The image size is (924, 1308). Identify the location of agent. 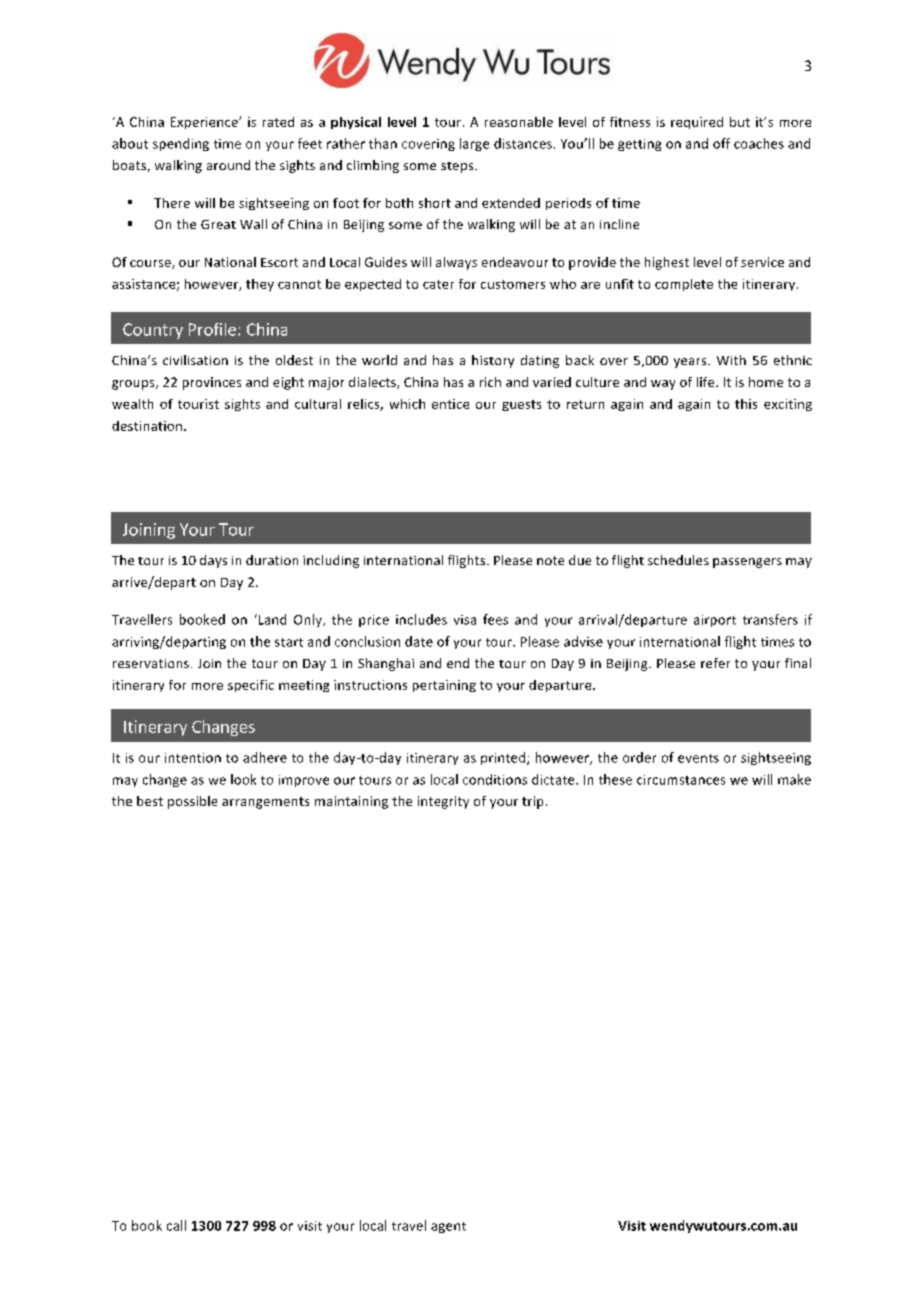
(448, 1227).
